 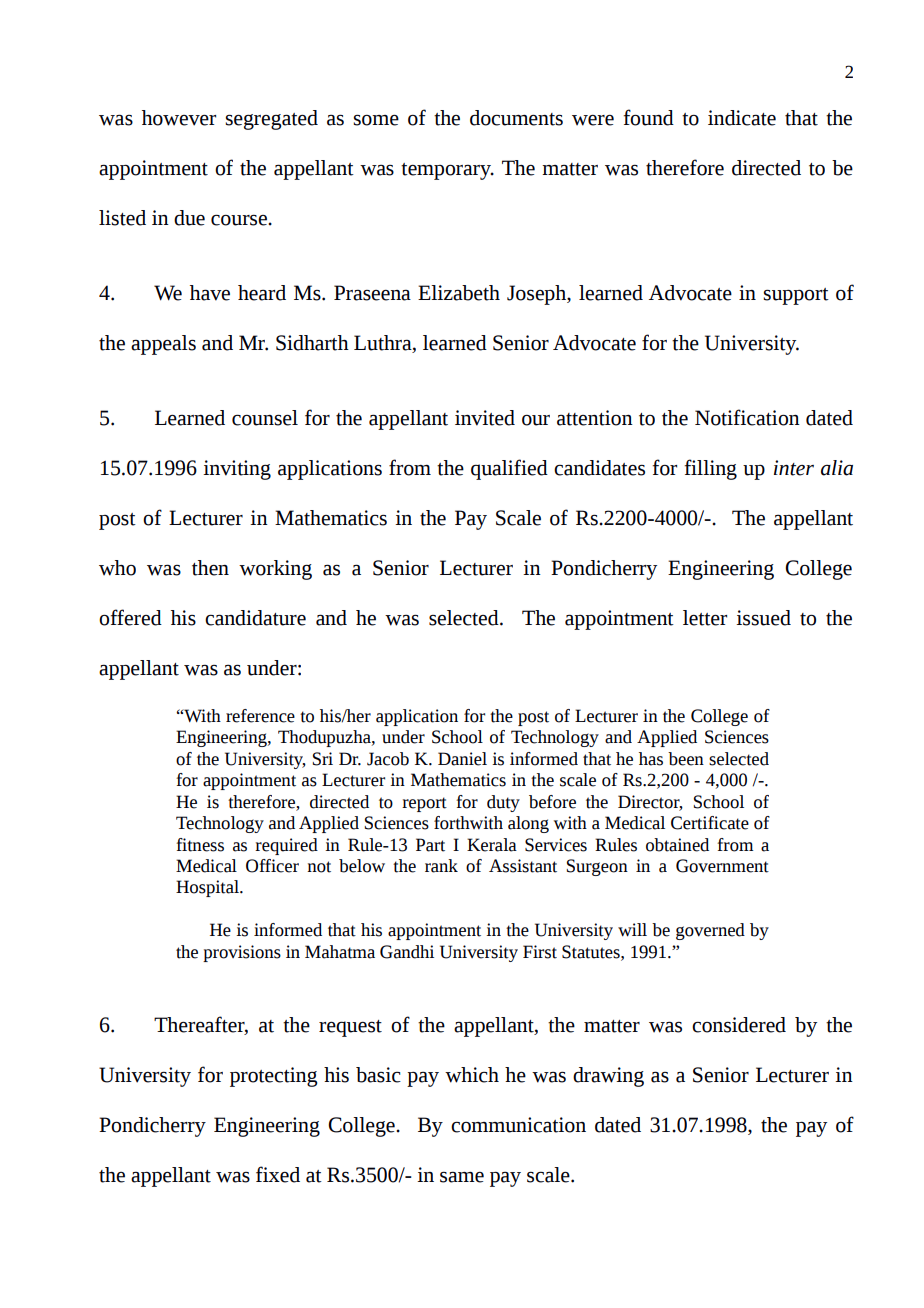 What do you see at coordinates (278, 1174) in the screenshot?
I see `fixed` at bounding box center [278, 1174].
